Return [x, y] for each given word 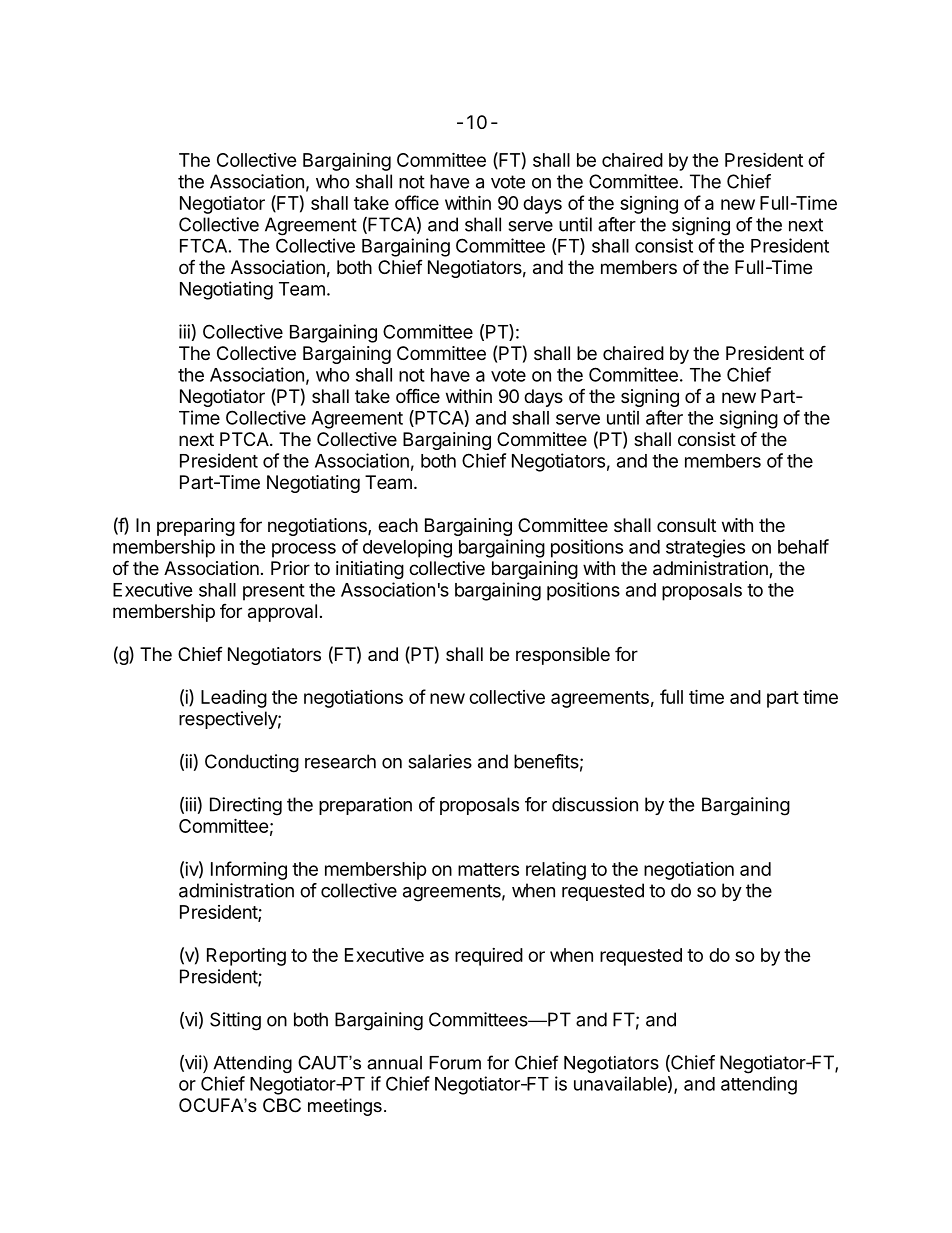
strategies [705, 548]
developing [407, 548]
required [489, 957]
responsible [563, 656]
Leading [234, 699]
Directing [246, 806]
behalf [803, 546]
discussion [595, 804]
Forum [455, 1063]
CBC [282, 1105]
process [304, 550]
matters [488, 869]
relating [556, 870]
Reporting [246, 956]
